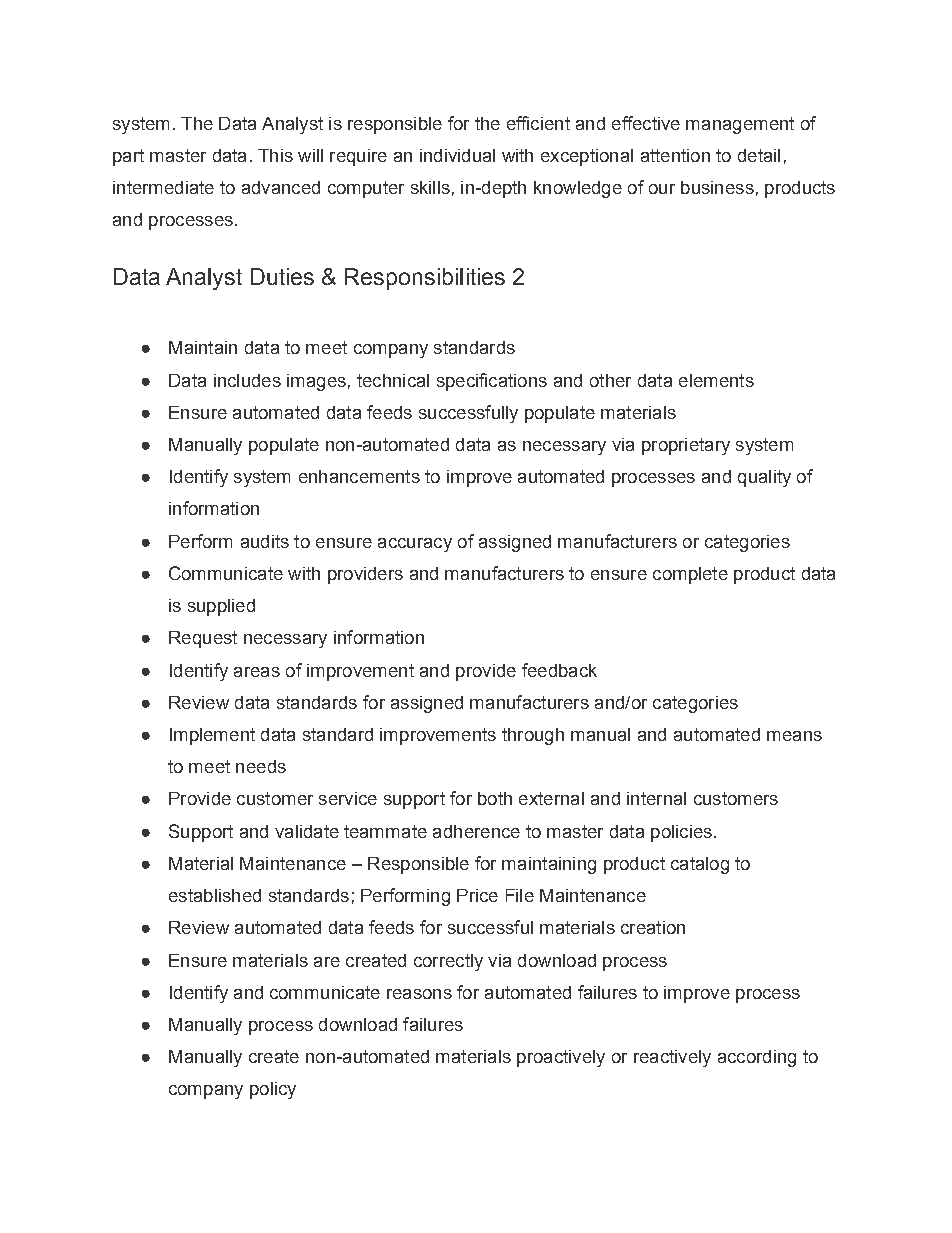 The height and width of the page is (1233, 952). Describe the element at coordinates (457, 155) in the page. I see `individual` at that location.
